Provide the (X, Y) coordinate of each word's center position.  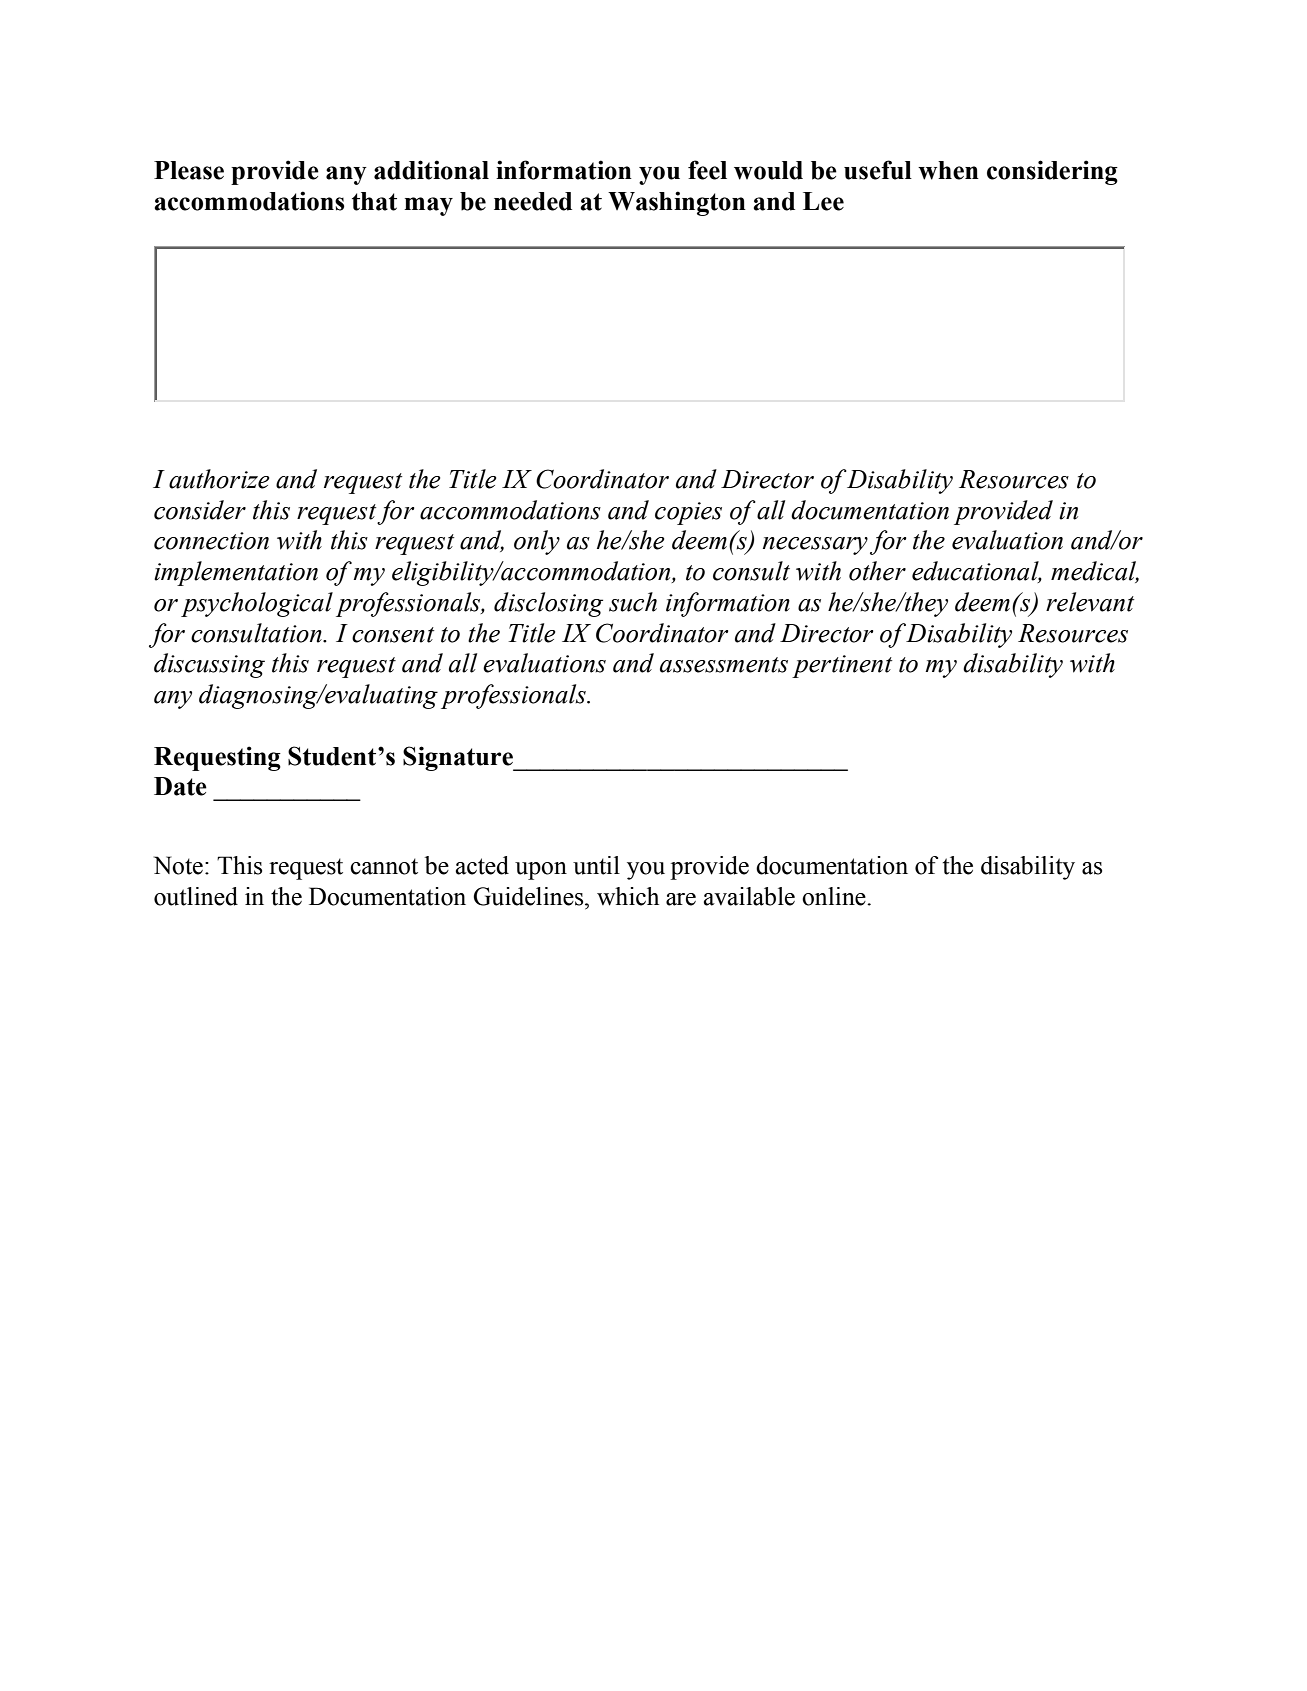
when (948, 170)
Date (180, 786)
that (374, 201)
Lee (823, 201)
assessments (724, 665)
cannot (384, 866)
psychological (257, 604)
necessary (815, 546)
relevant (1090, 602)
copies (688, 513)
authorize (219, 479)
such (633, 602)
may (428, 206)
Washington (677, 203)
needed (533, 201)
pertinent (842, 666)
